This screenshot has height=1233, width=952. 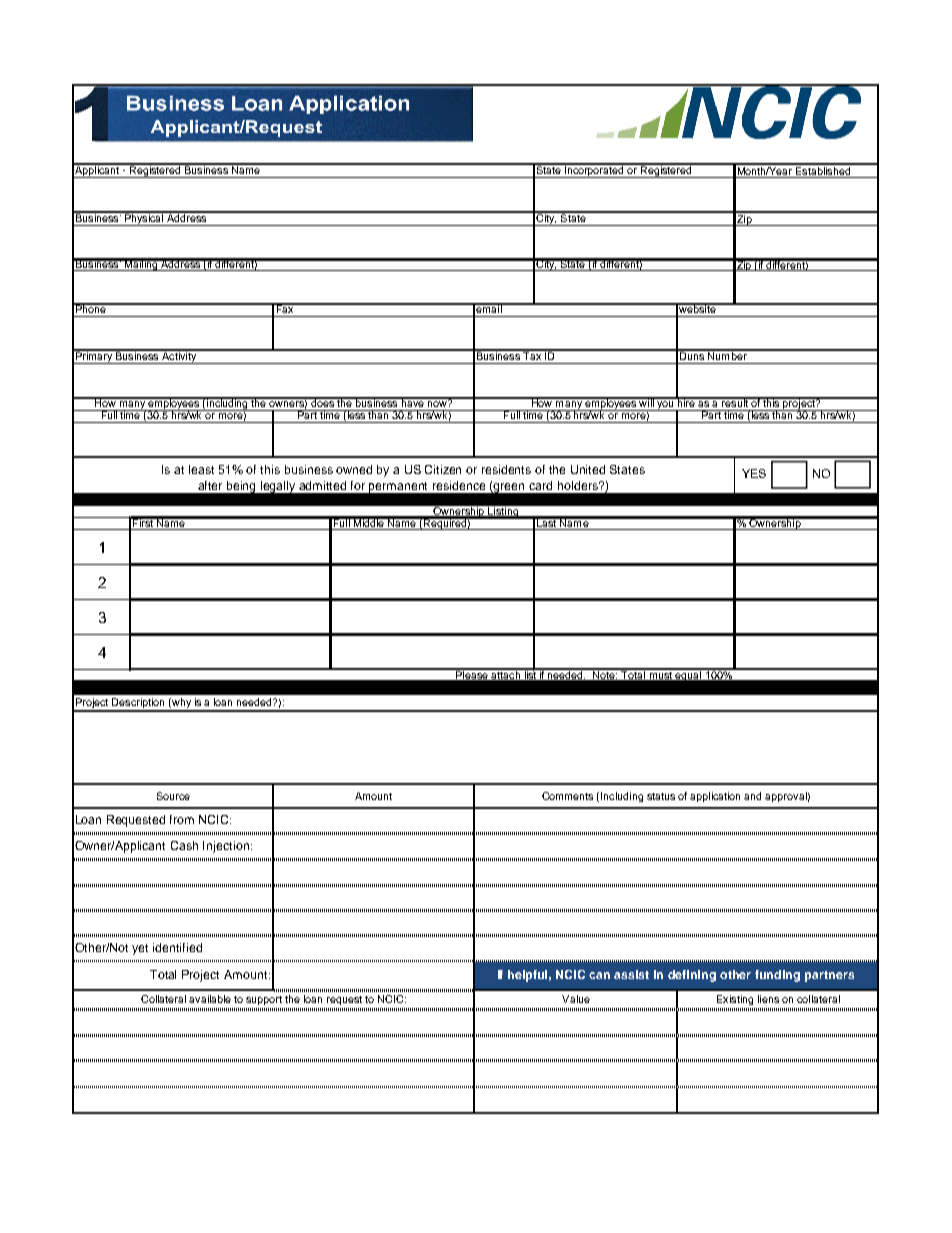 What do you see at coordinates (144, 219) in the screenshot?
I see `Physical` at bounding box center [144, 219].
